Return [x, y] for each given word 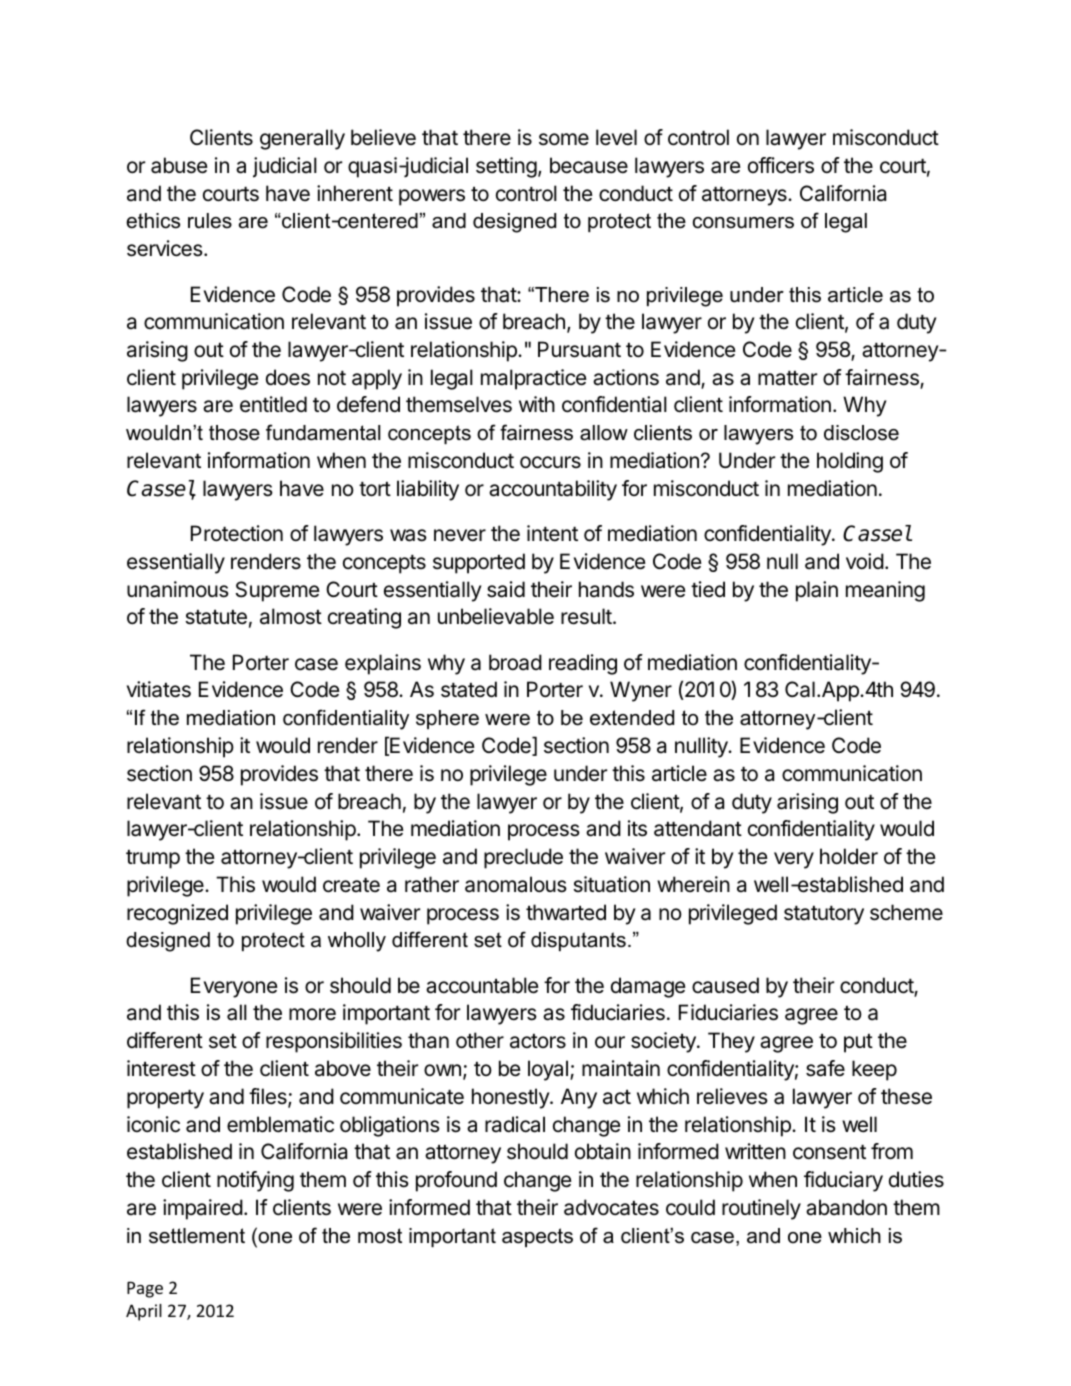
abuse [179, 165]
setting [506, 167]
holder [849, 856]
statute [216, 617]
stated [469, 689]
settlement [197, 1236]
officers [781, 165]
